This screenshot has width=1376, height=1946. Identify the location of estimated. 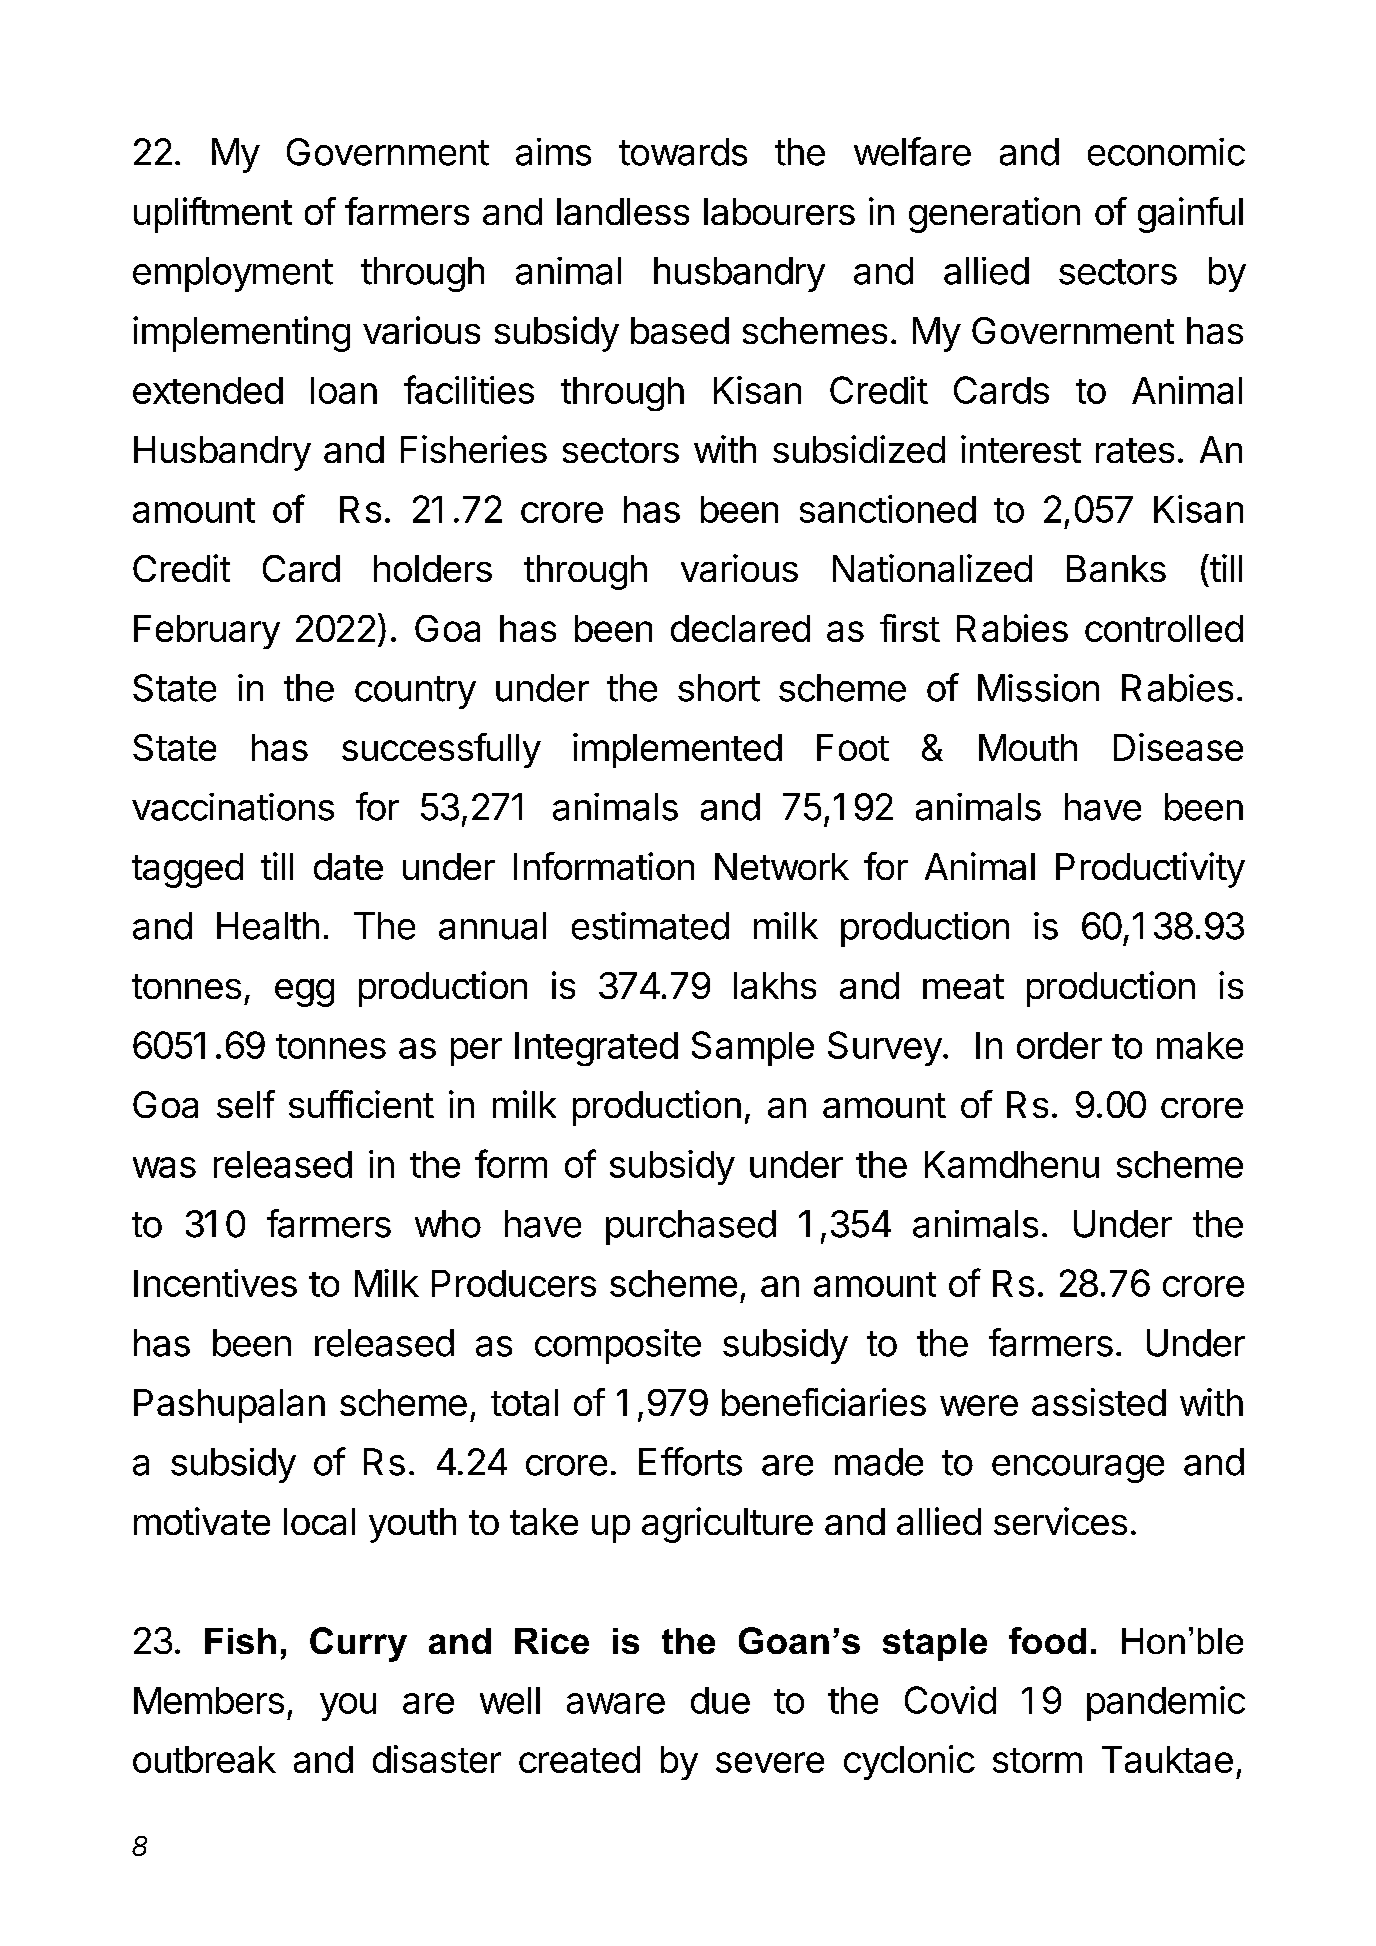
(650, 926).
